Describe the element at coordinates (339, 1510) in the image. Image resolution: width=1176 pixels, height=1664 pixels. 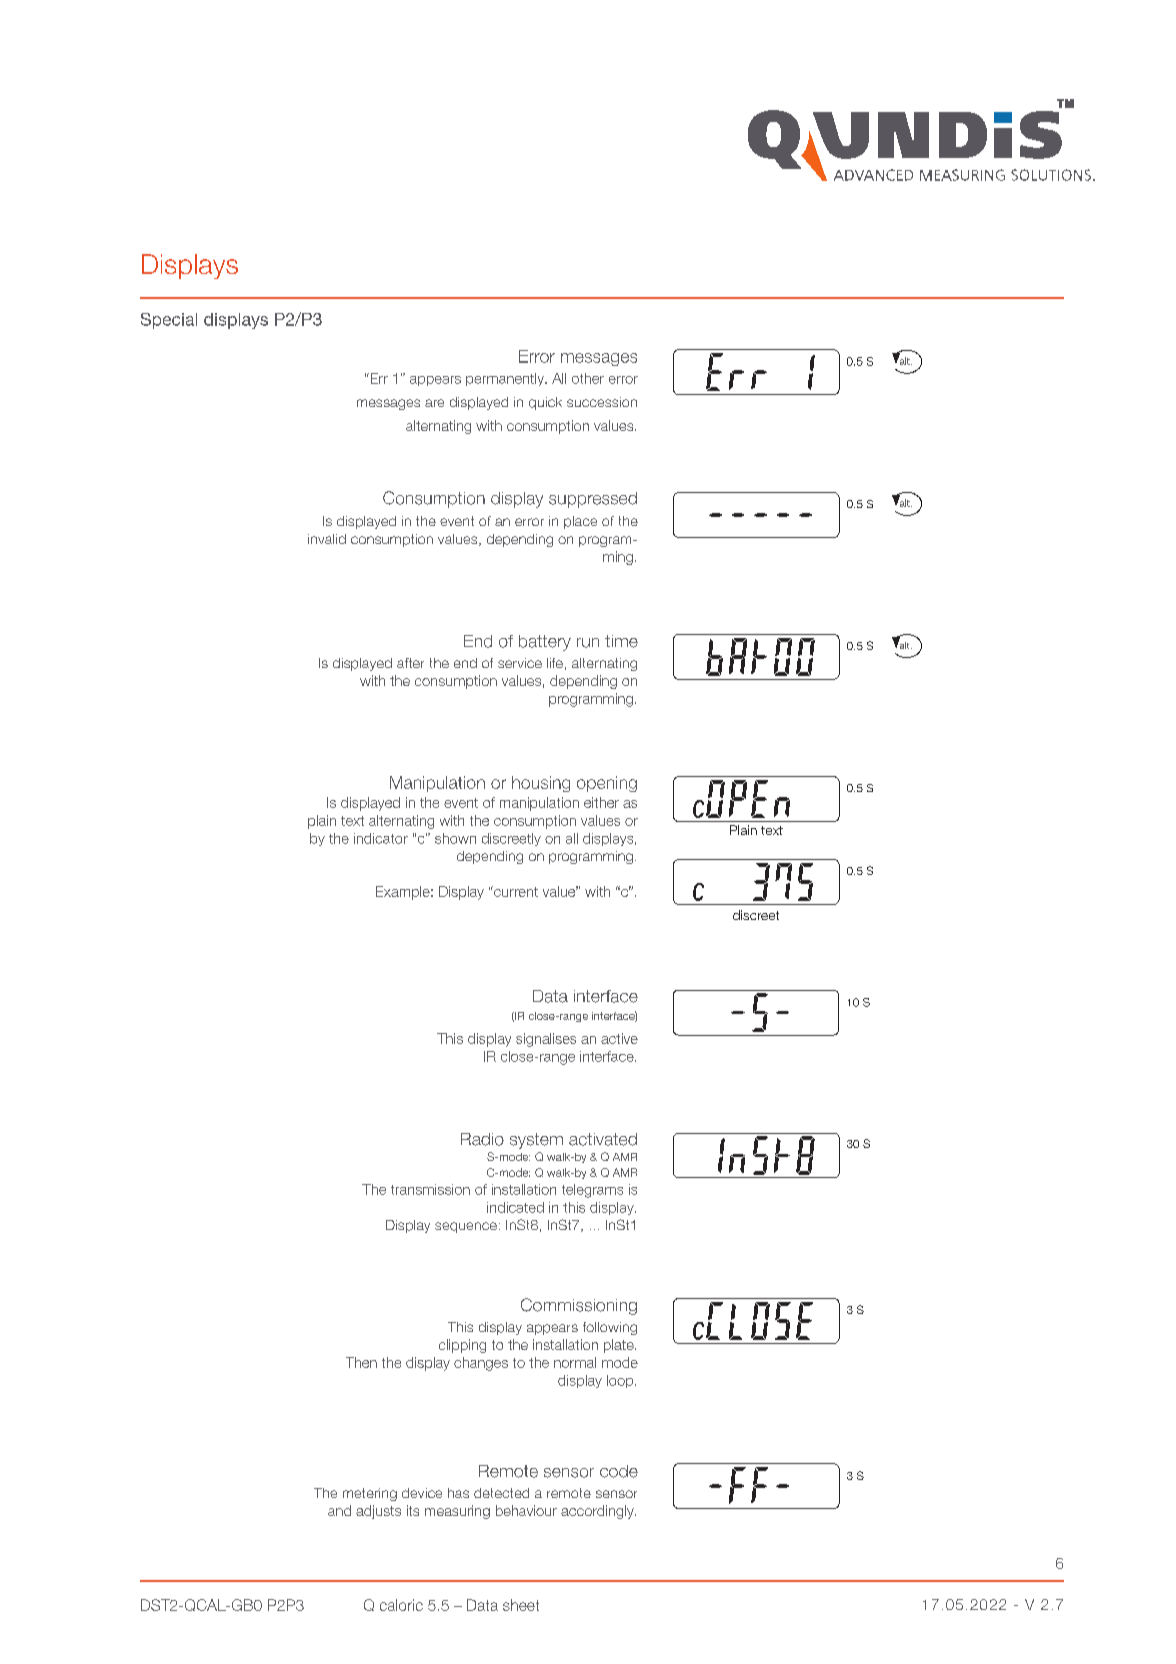
I see `and` at that location.
